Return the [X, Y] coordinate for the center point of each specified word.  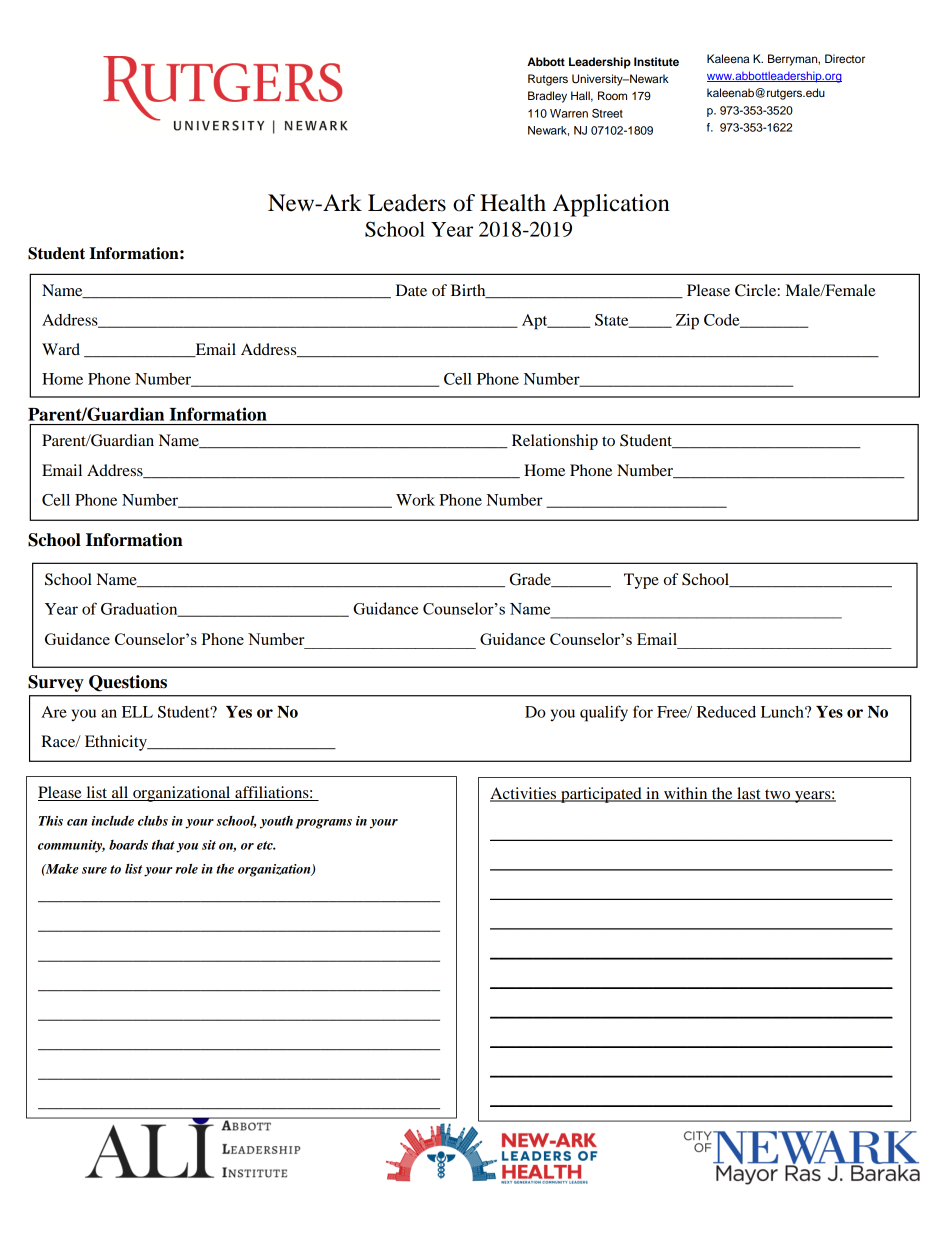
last [749, 794]
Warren [569, 113]
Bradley [547, 97]
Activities [524, 794]
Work [415, 500]
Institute [656, 61]
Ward [61, 349]
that [163, 845]
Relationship [555, 442]
